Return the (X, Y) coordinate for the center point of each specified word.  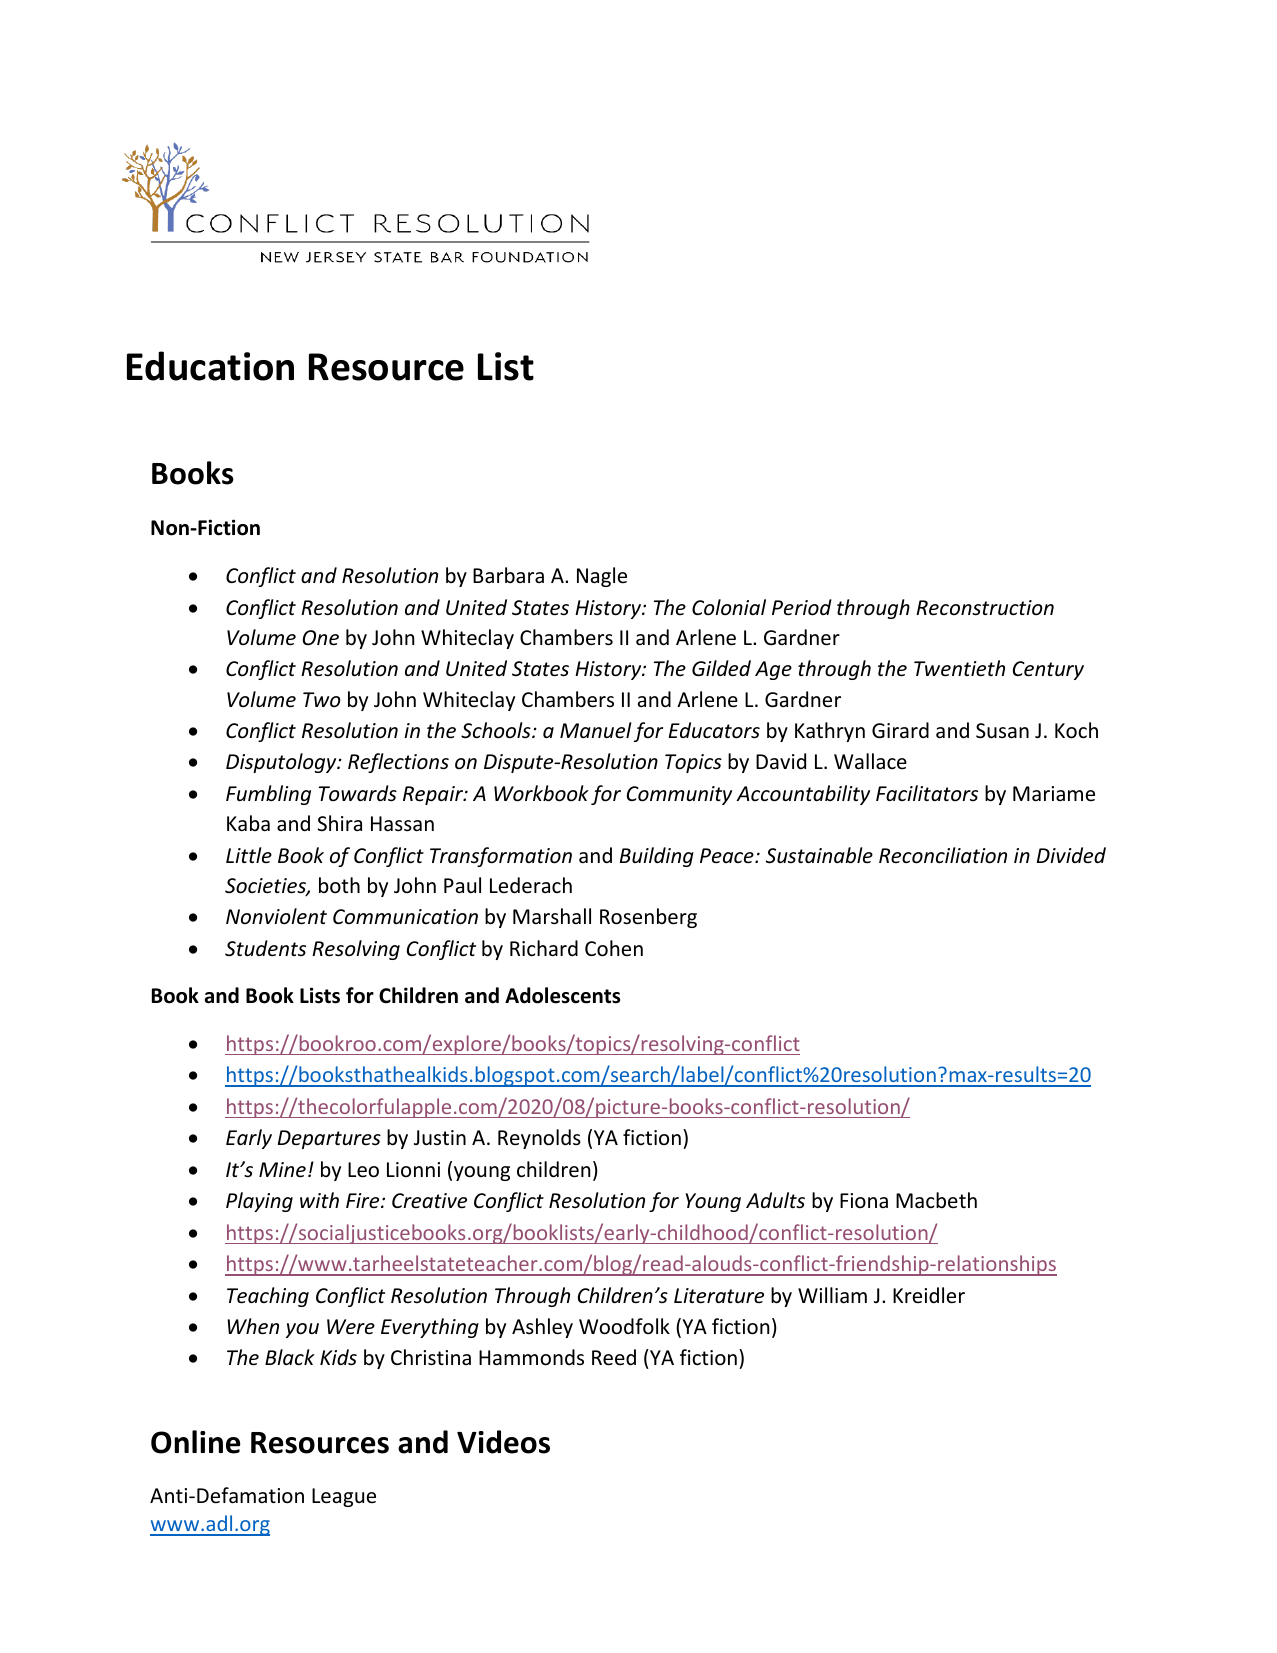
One (320, 638)
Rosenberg (648, 918)
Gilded (721, 668)
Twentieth (959, 668)
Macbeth (936, 1200)
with (319, 1200)
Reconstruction (985, 608)
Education (210, 366)
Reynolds (539, 1139)
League (344, 1497)
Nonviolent (276, 916)
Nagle (602, 577)
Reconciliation (943, 855)
